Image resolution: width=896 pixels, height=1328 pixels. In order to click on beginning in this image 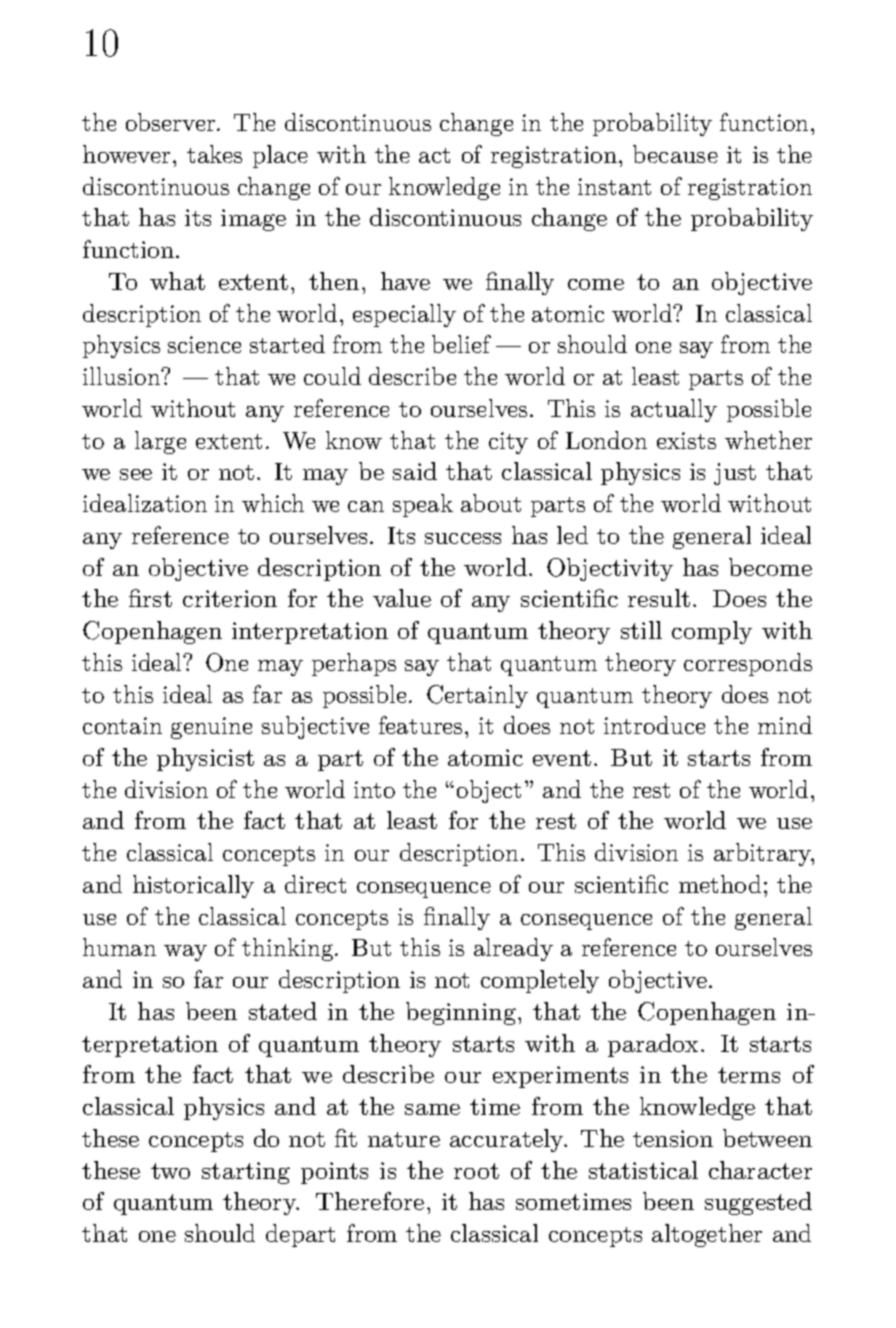, I will do `click(461, 1013)`.
